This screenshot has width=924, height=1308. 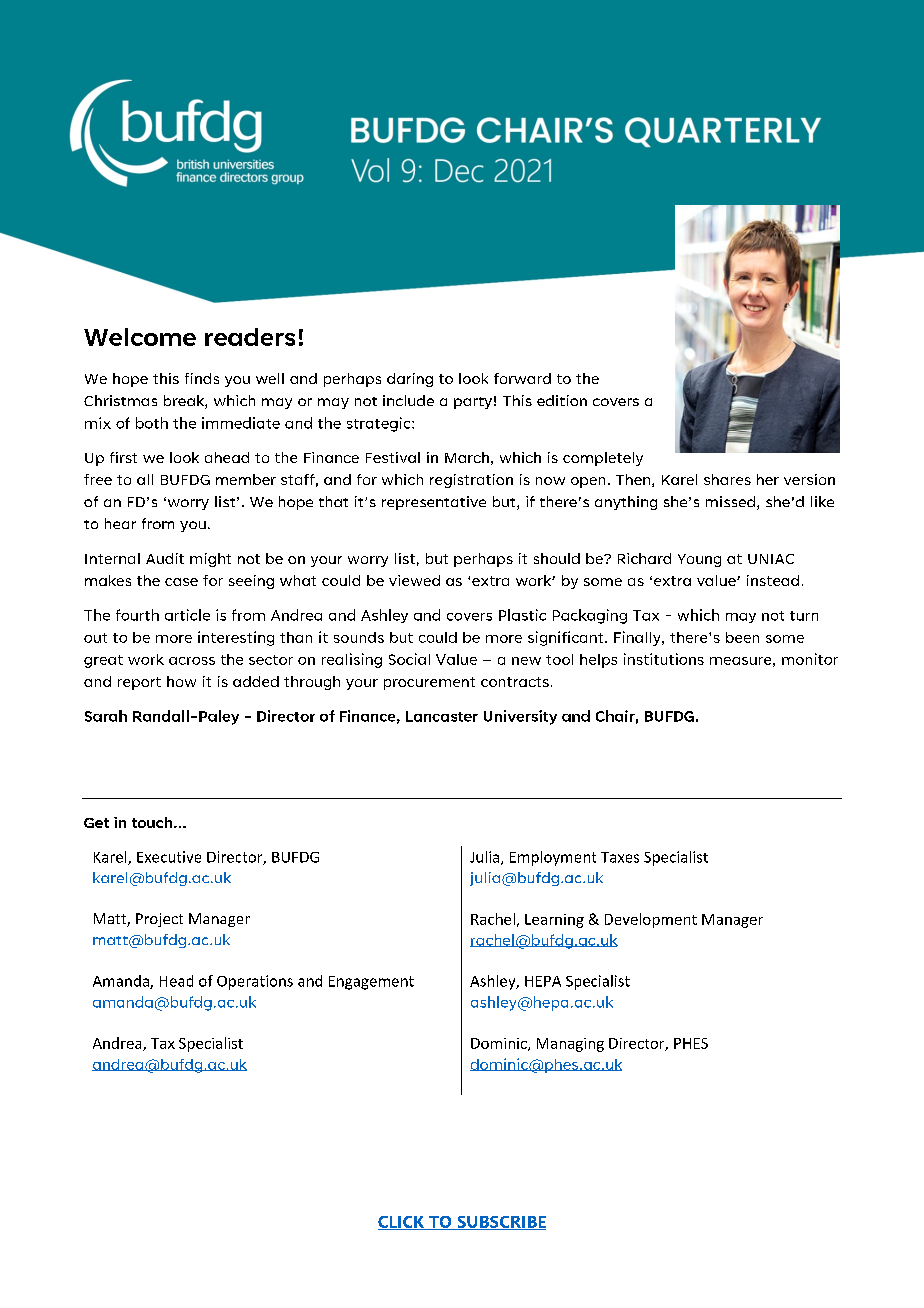 I want to click on finds, so click(x=202, y=378).
